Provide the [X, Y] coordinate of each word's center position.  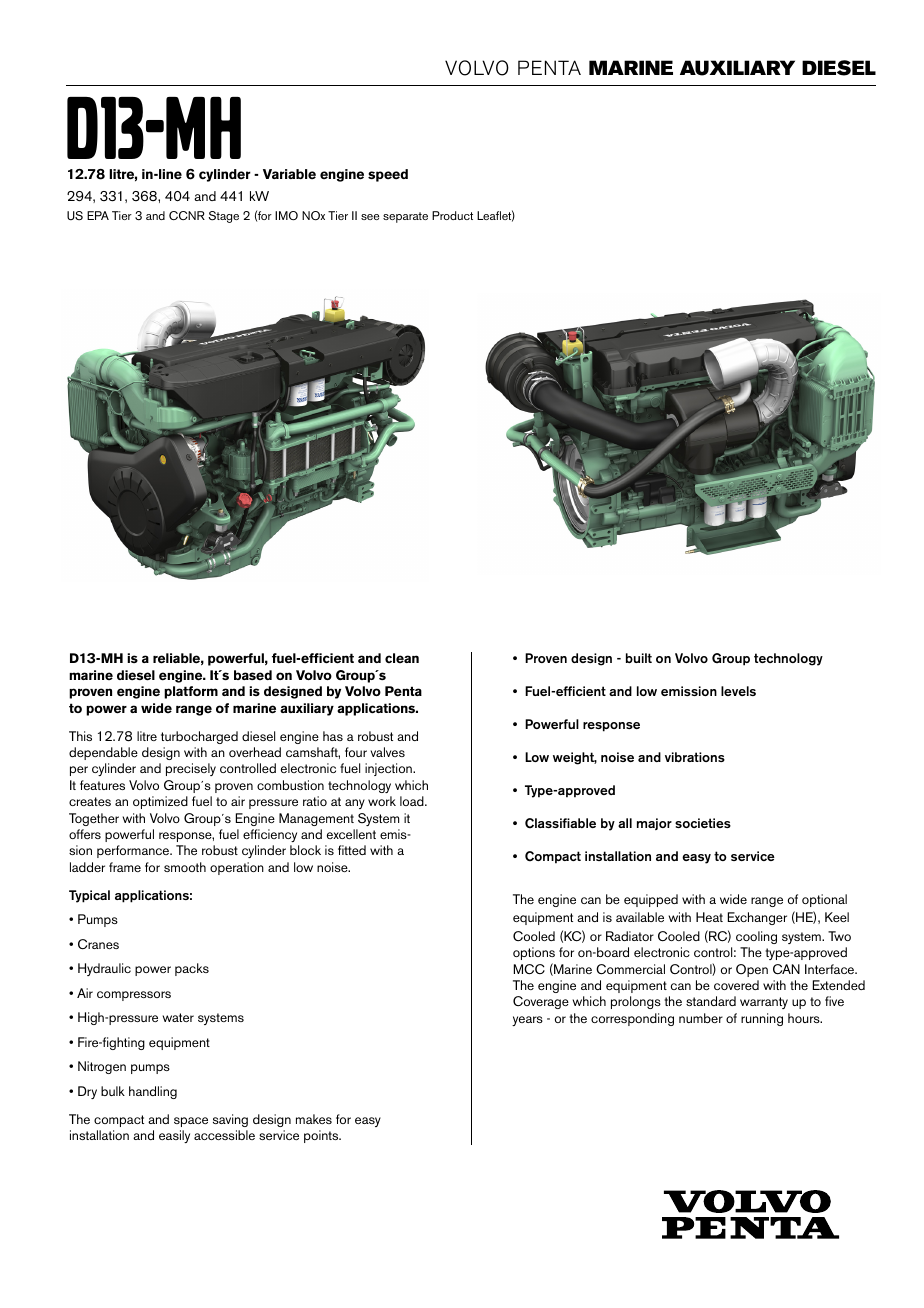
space [191, 1122]
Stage [223, 217]
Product [452, 215]
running [762, 1019]
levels [738, 691]
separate [405, 217]
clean [402, 658]
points [322, 1136]
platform [191, 692]
